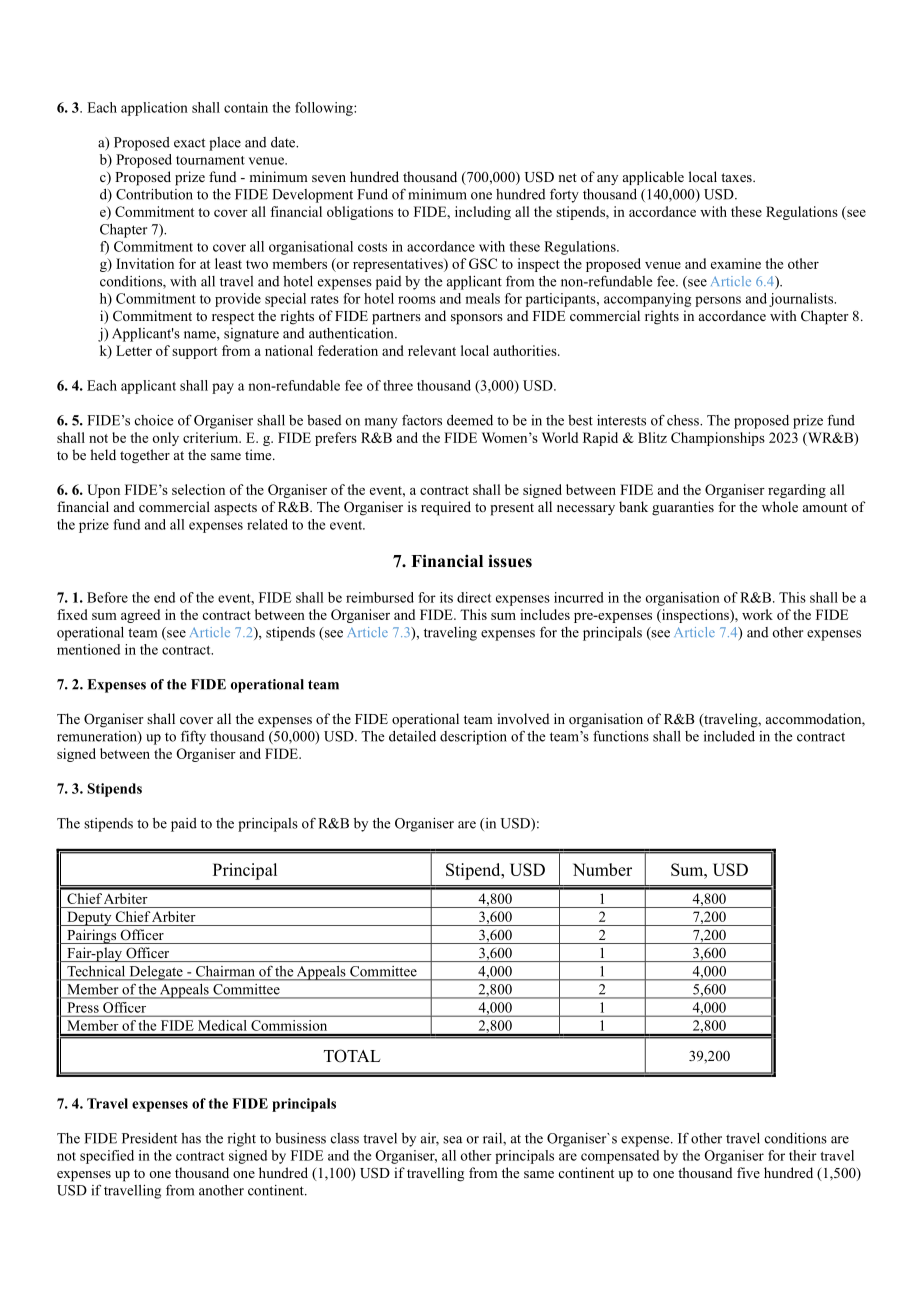  Describe the element at coordinates (156, 973) in the page. I see `Delegate` at that location.
